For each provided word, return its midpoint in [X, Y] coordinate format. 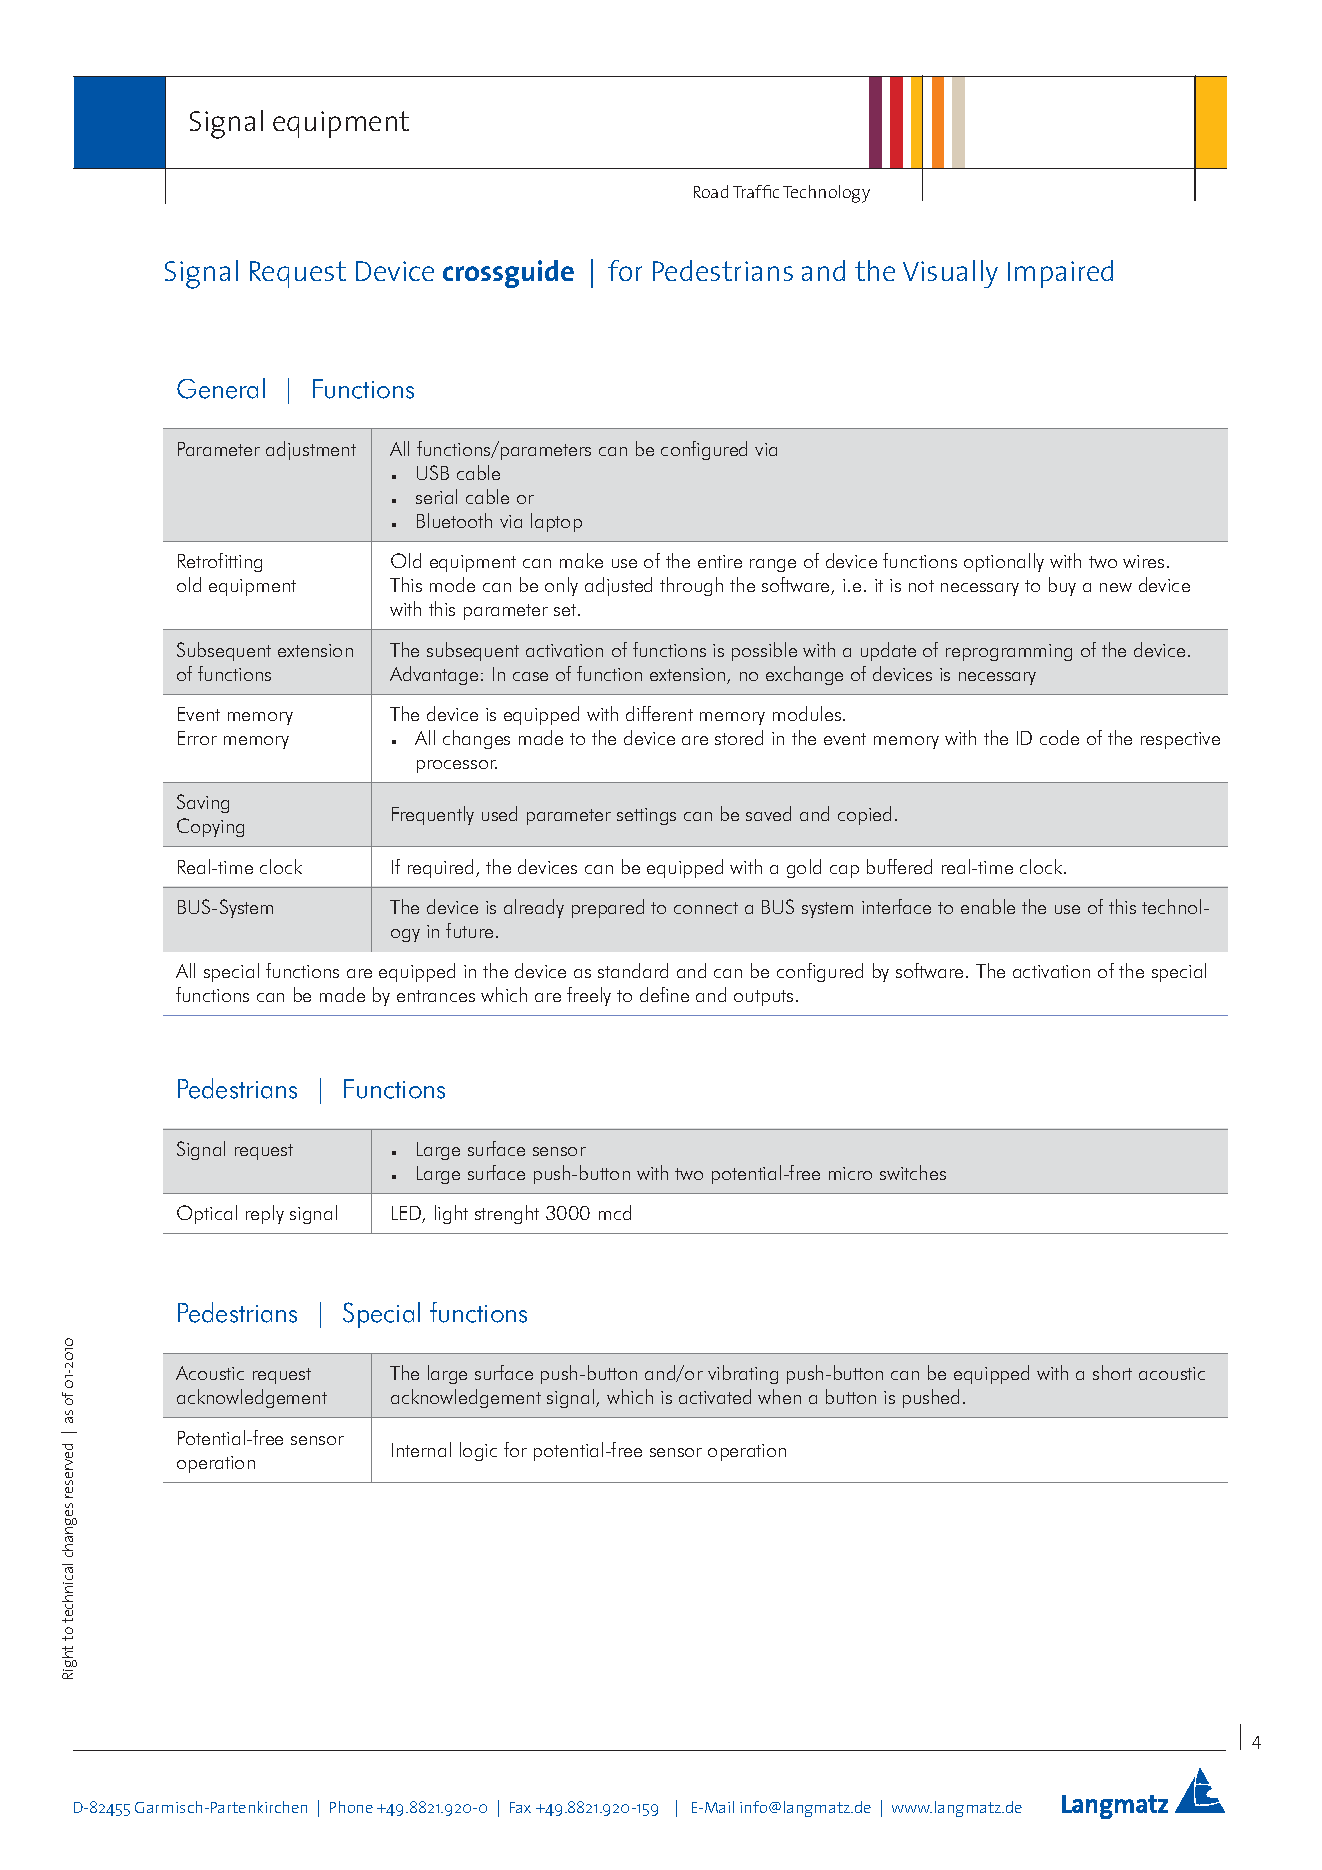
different [659, 713]
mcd [615, 1212]
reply [265, 1214]
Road [711, 191]
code [1059, 737]
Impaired [1060, 274]
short [1112, 1372]
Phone [351, 1807]
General [221, 388]
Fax [520, 1807]
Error [197, 738]
